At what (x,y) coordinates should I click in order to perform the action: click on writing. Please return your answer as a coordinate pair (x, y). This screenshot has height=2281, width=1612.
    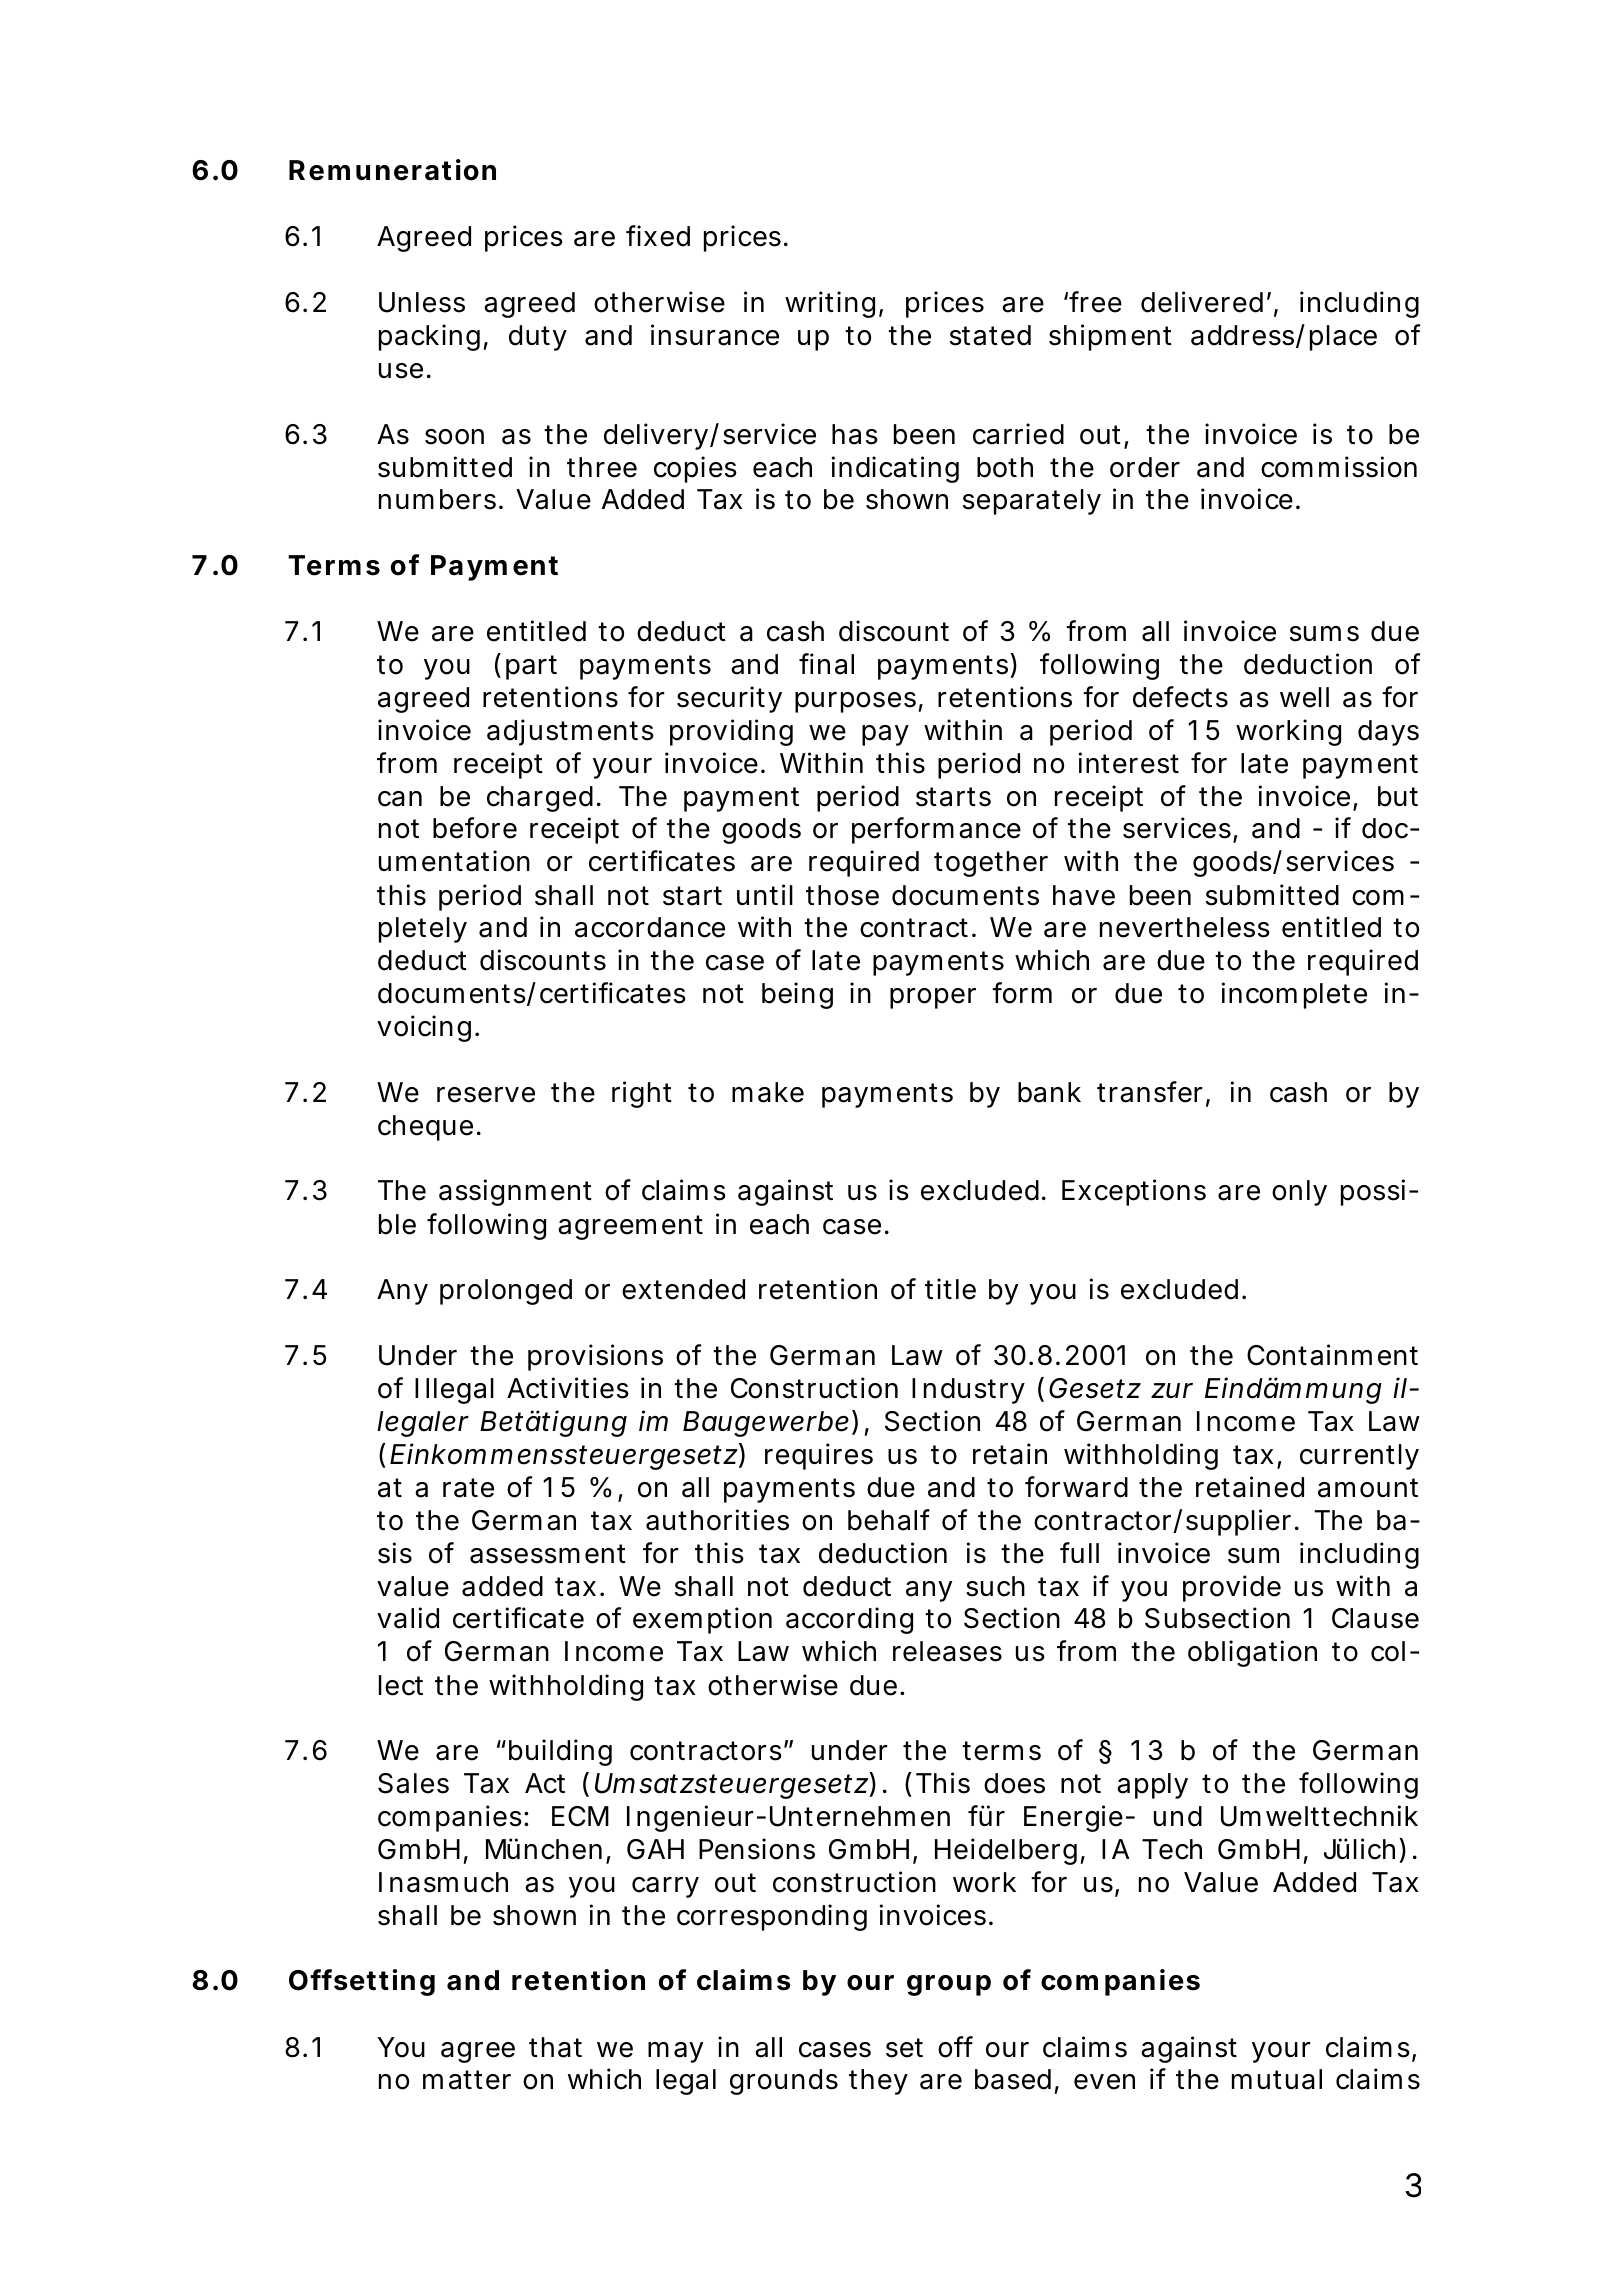
    Looking at the image, I should click on (830, 304).
